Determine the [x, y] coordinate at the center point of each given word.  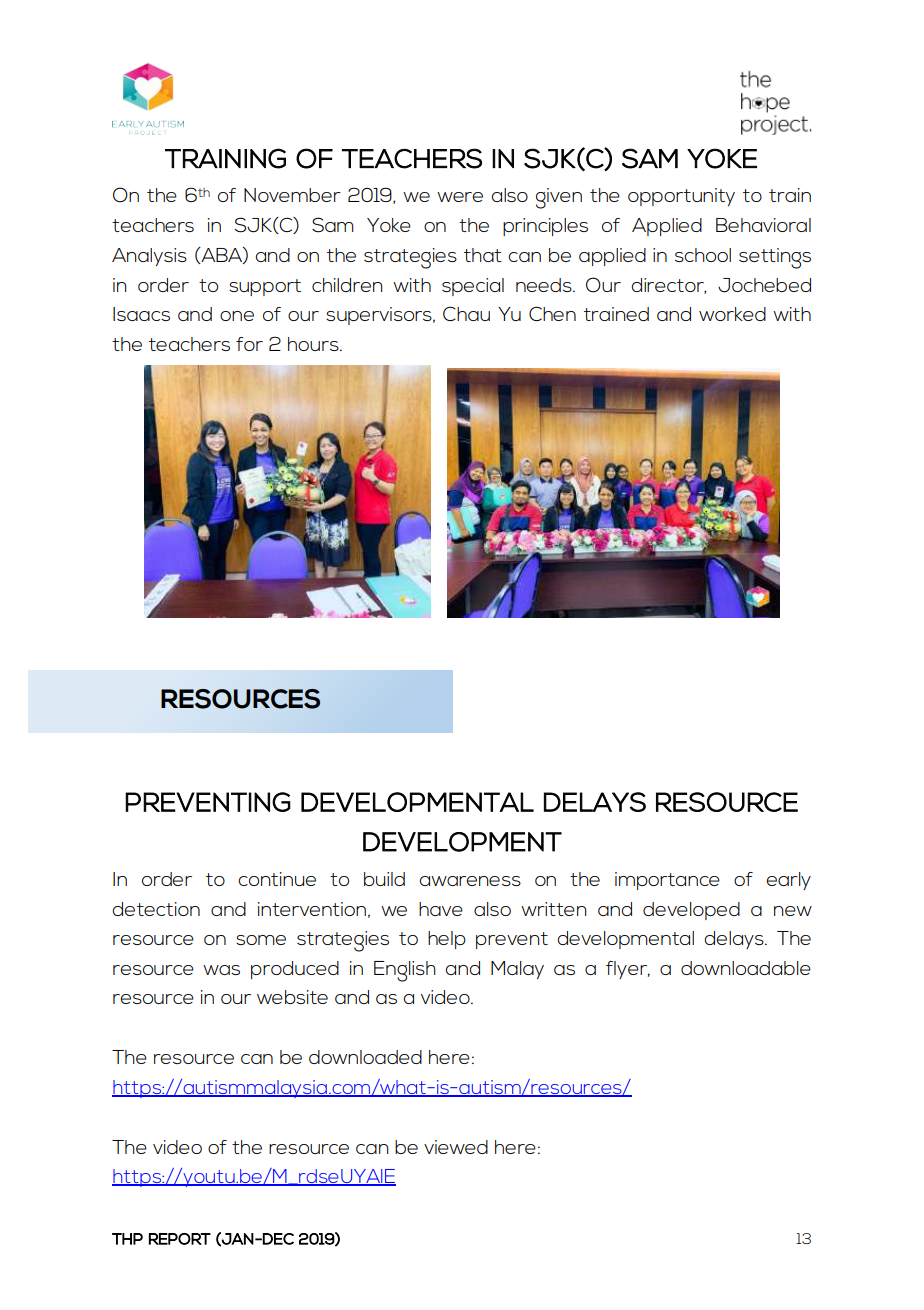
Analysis [149, 257]
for [249, 344]
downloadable [746, 968]
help [447, 940]
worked [732, 314]
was [221, 970]
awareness [470, 881]
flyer [628, 970]
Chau [466, 313]
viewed [456, 1147]
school [703, 255]
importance [667, 881]
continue [277, 879]
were [460, 197]
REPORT [180, 1239]
